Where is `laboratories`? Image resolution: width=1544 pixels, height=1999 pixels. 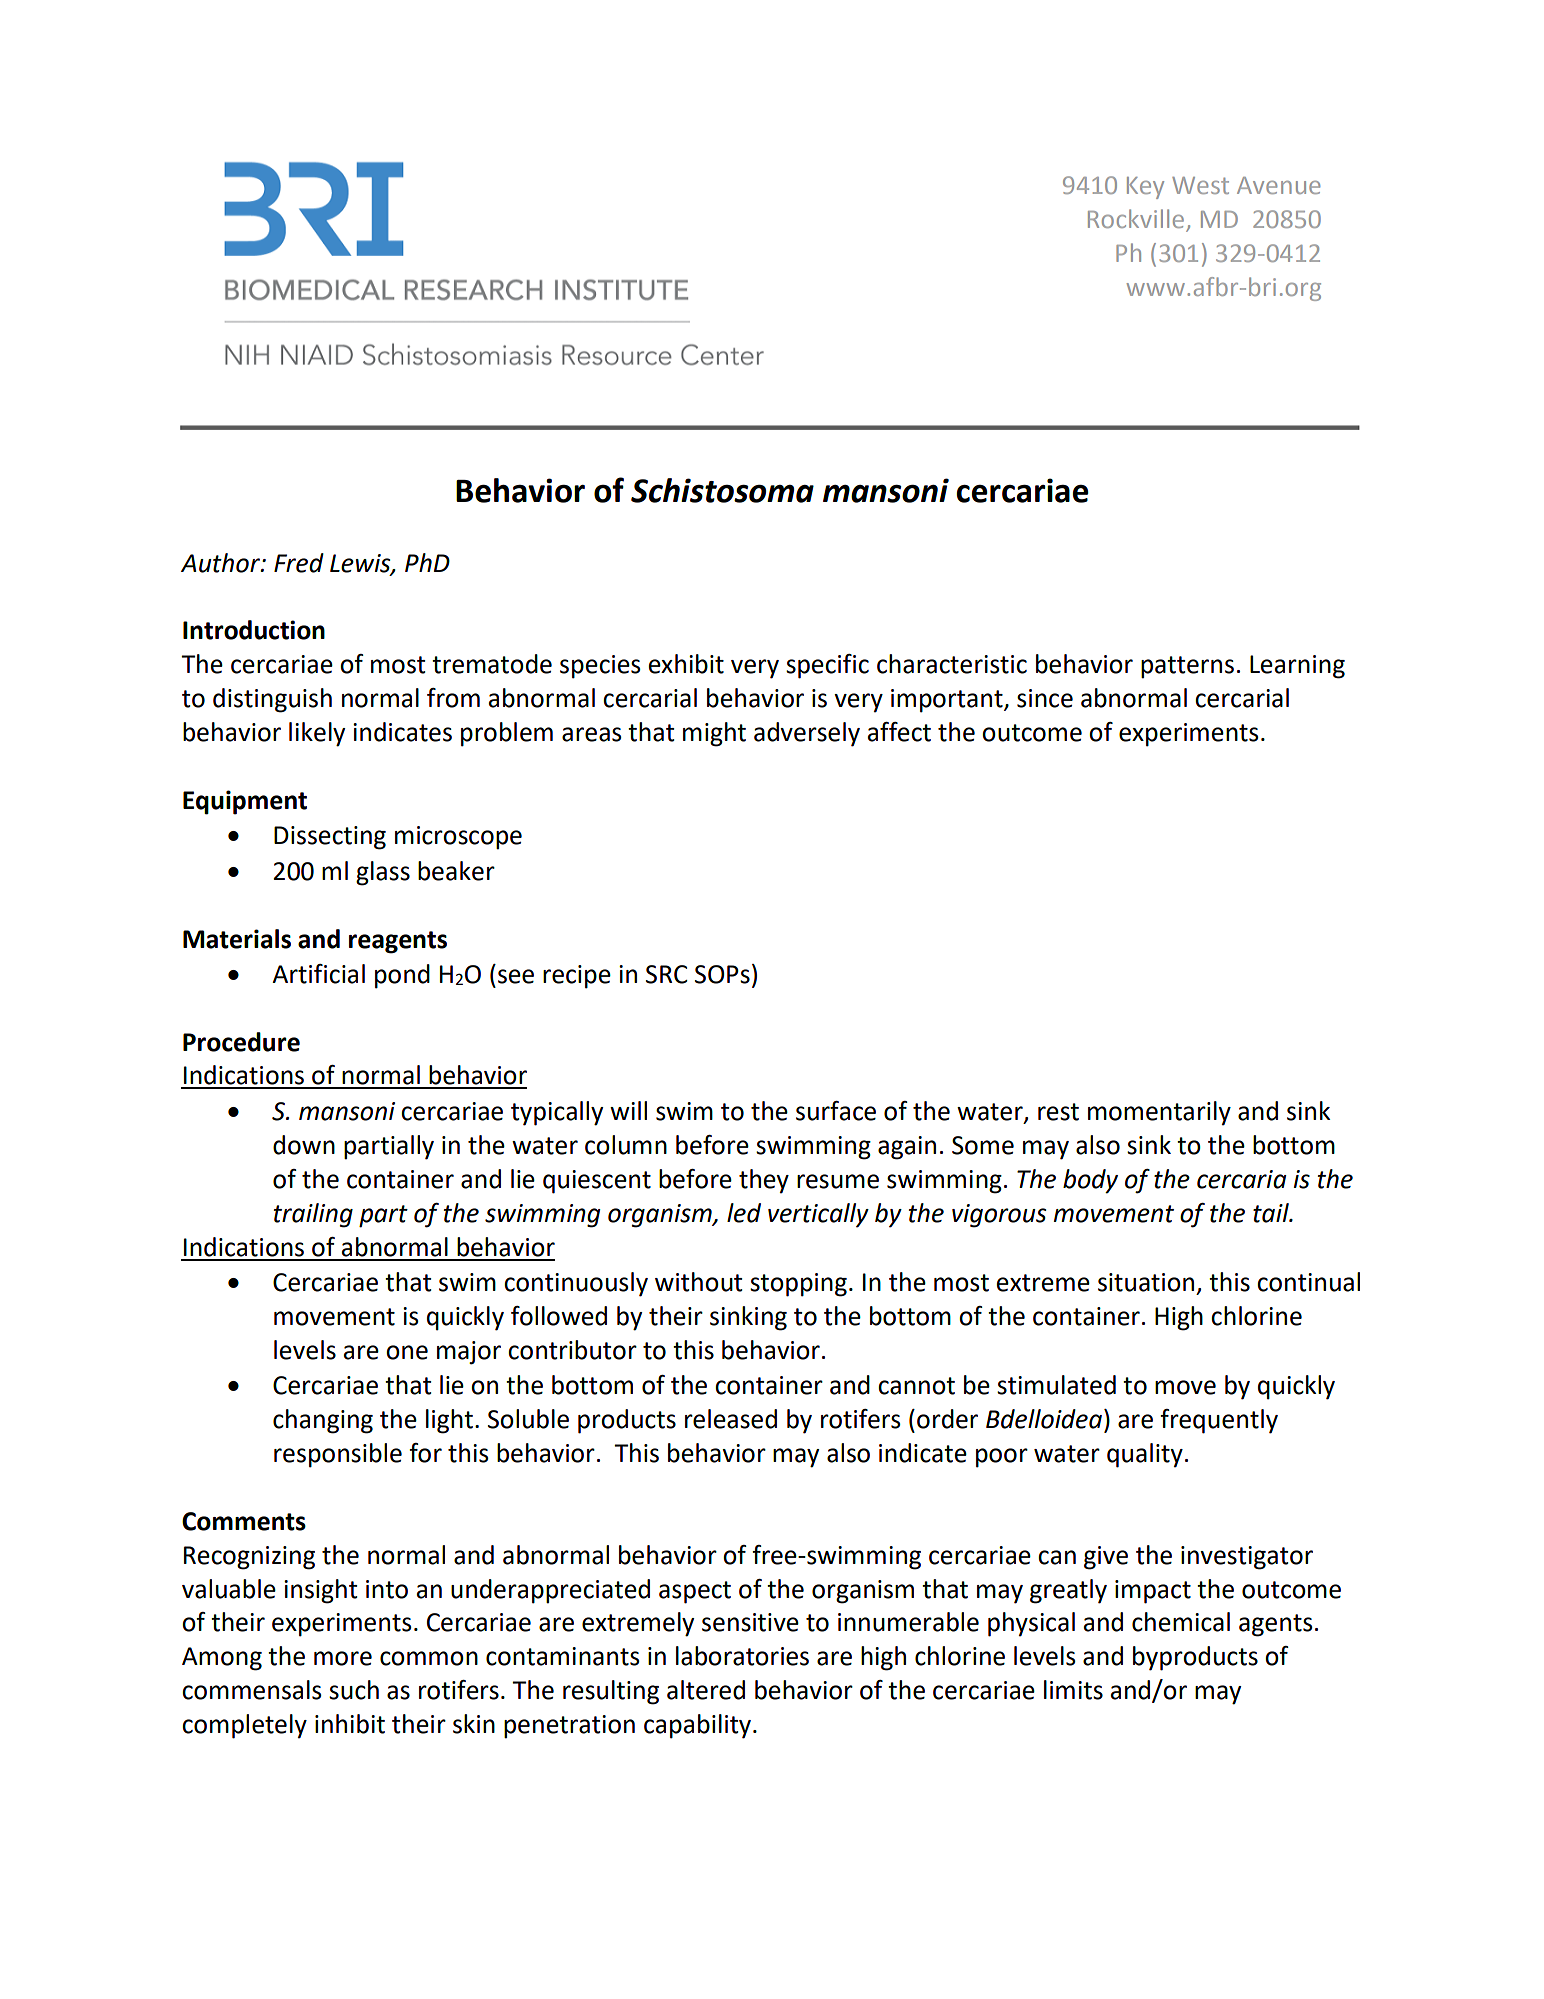 laboratories is located at coordinates (742, 1656).
